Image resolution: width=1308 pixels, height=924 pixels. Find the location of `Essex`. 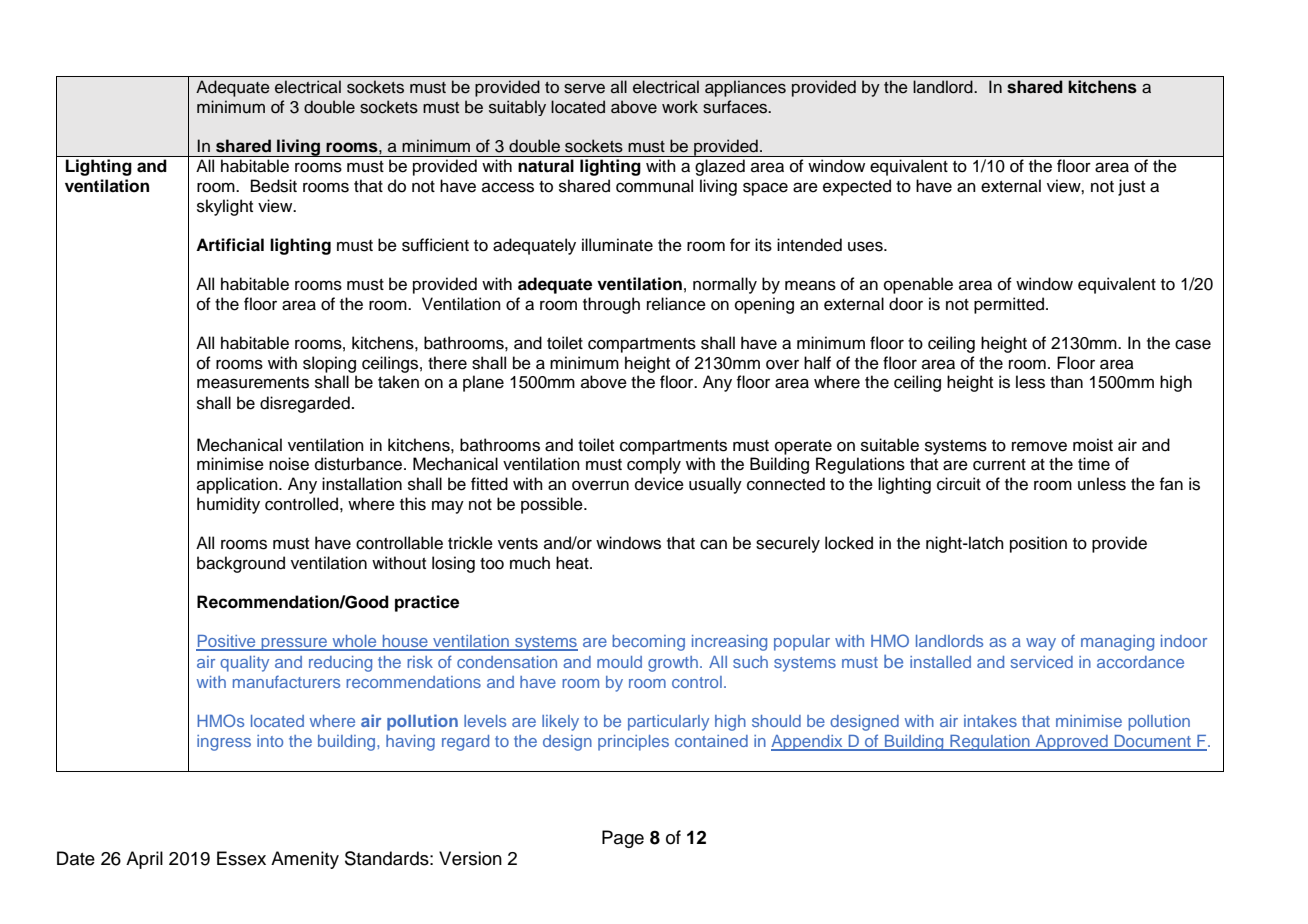

Essex is located at coordinates (241, 858).
